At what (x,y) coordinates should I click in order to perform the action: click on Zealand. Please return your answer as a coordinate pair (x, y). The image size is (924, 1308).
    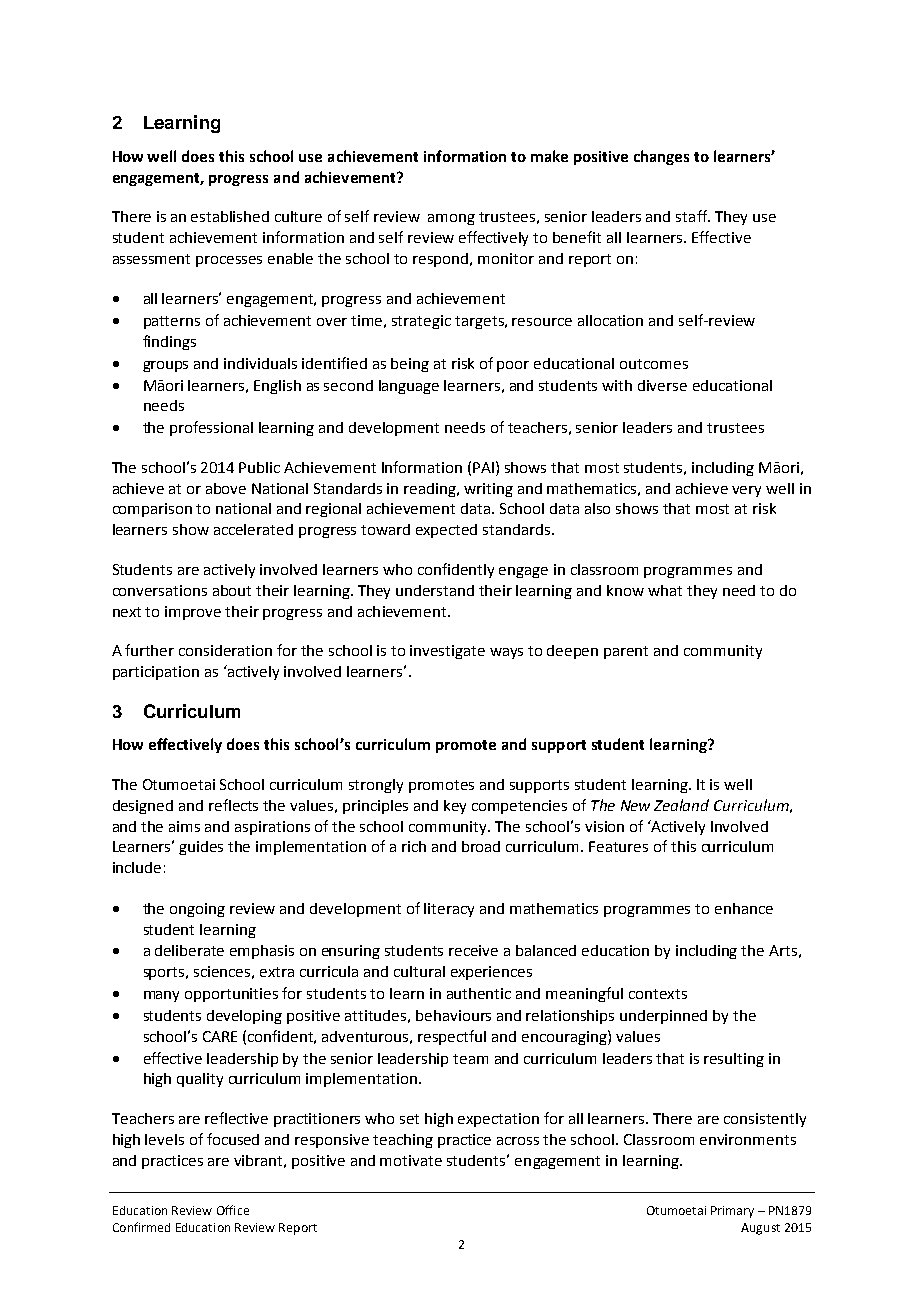
    Looking at the image, I should click on (681, 805).
